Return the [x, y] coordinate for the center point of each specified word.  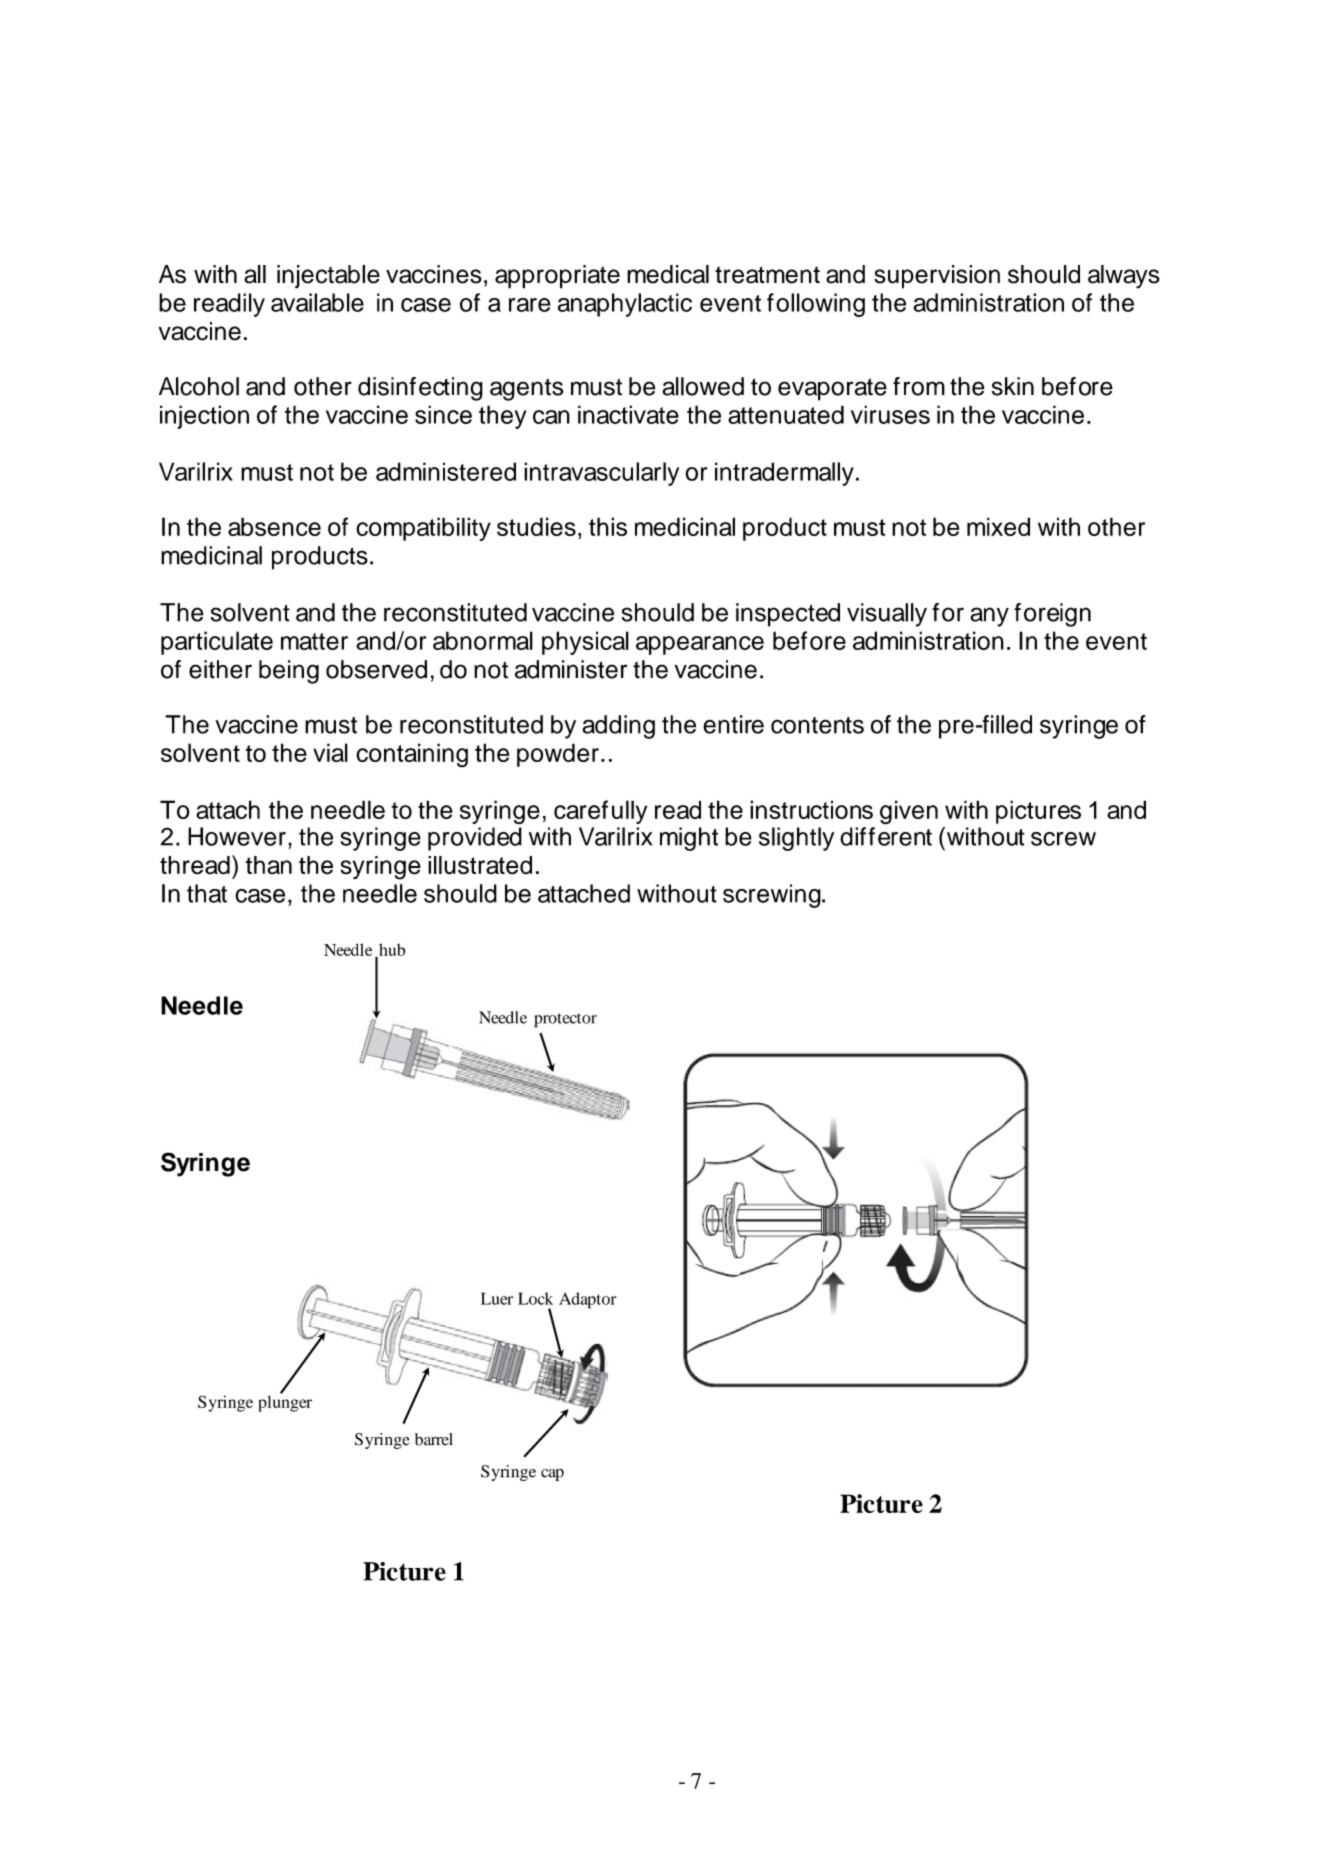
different [886, 836]
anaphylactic [625, 305]
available [317, 302]
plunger [285, 1402]
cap [552, 1475]
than [269, 865]
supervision [937, 277]
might [689, 839]
